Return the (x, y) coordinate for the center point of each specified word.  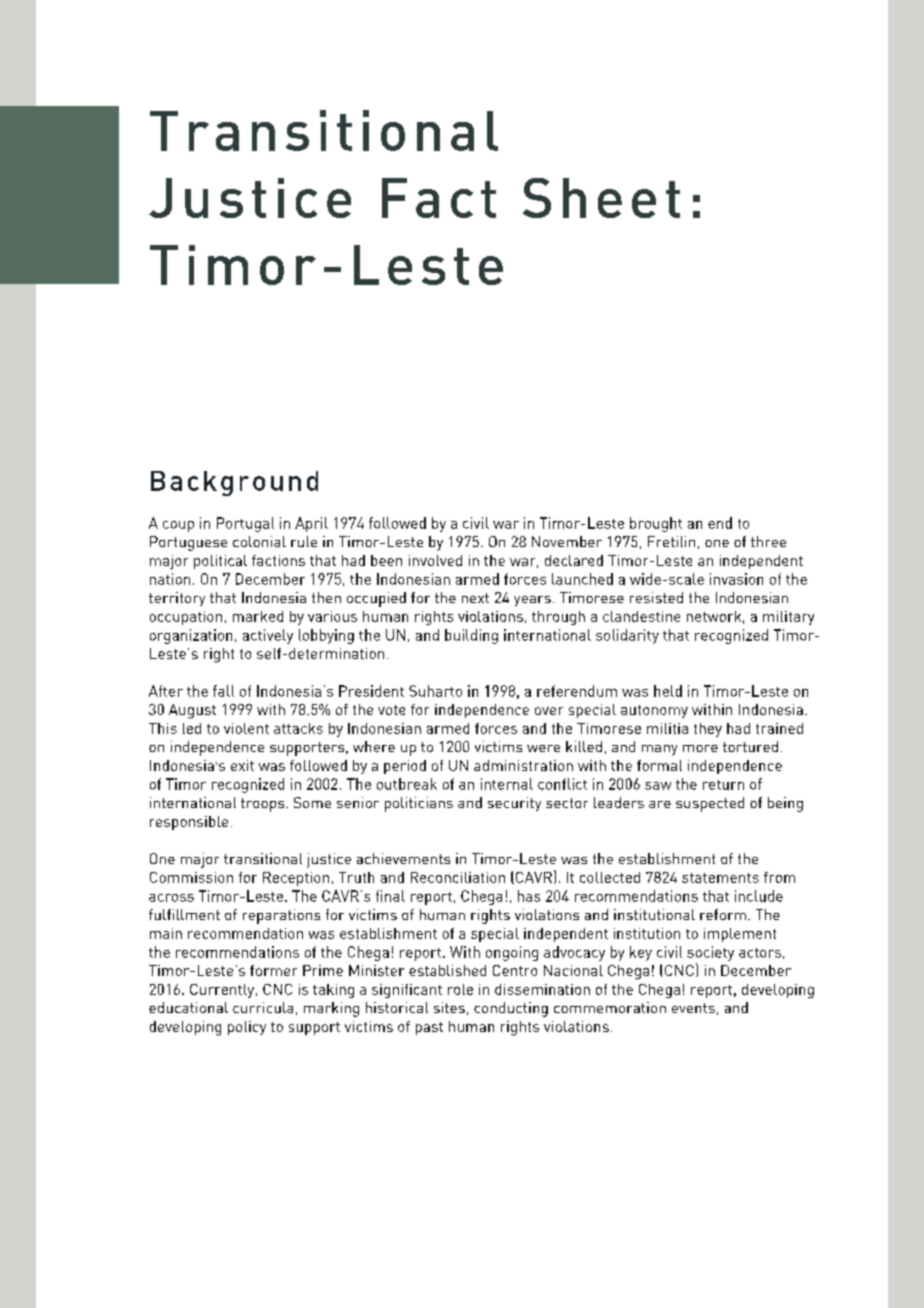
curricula (263, 1007)
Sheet (601, 198)
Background (234, 483)
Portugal (245, 524)
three (768, 541)
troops (264, 805)
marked (258, 616)
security (514, 804)
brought (656, 524)
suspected (710, 804)
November (567, 541)
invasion (736, 579)
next (475, 598)
